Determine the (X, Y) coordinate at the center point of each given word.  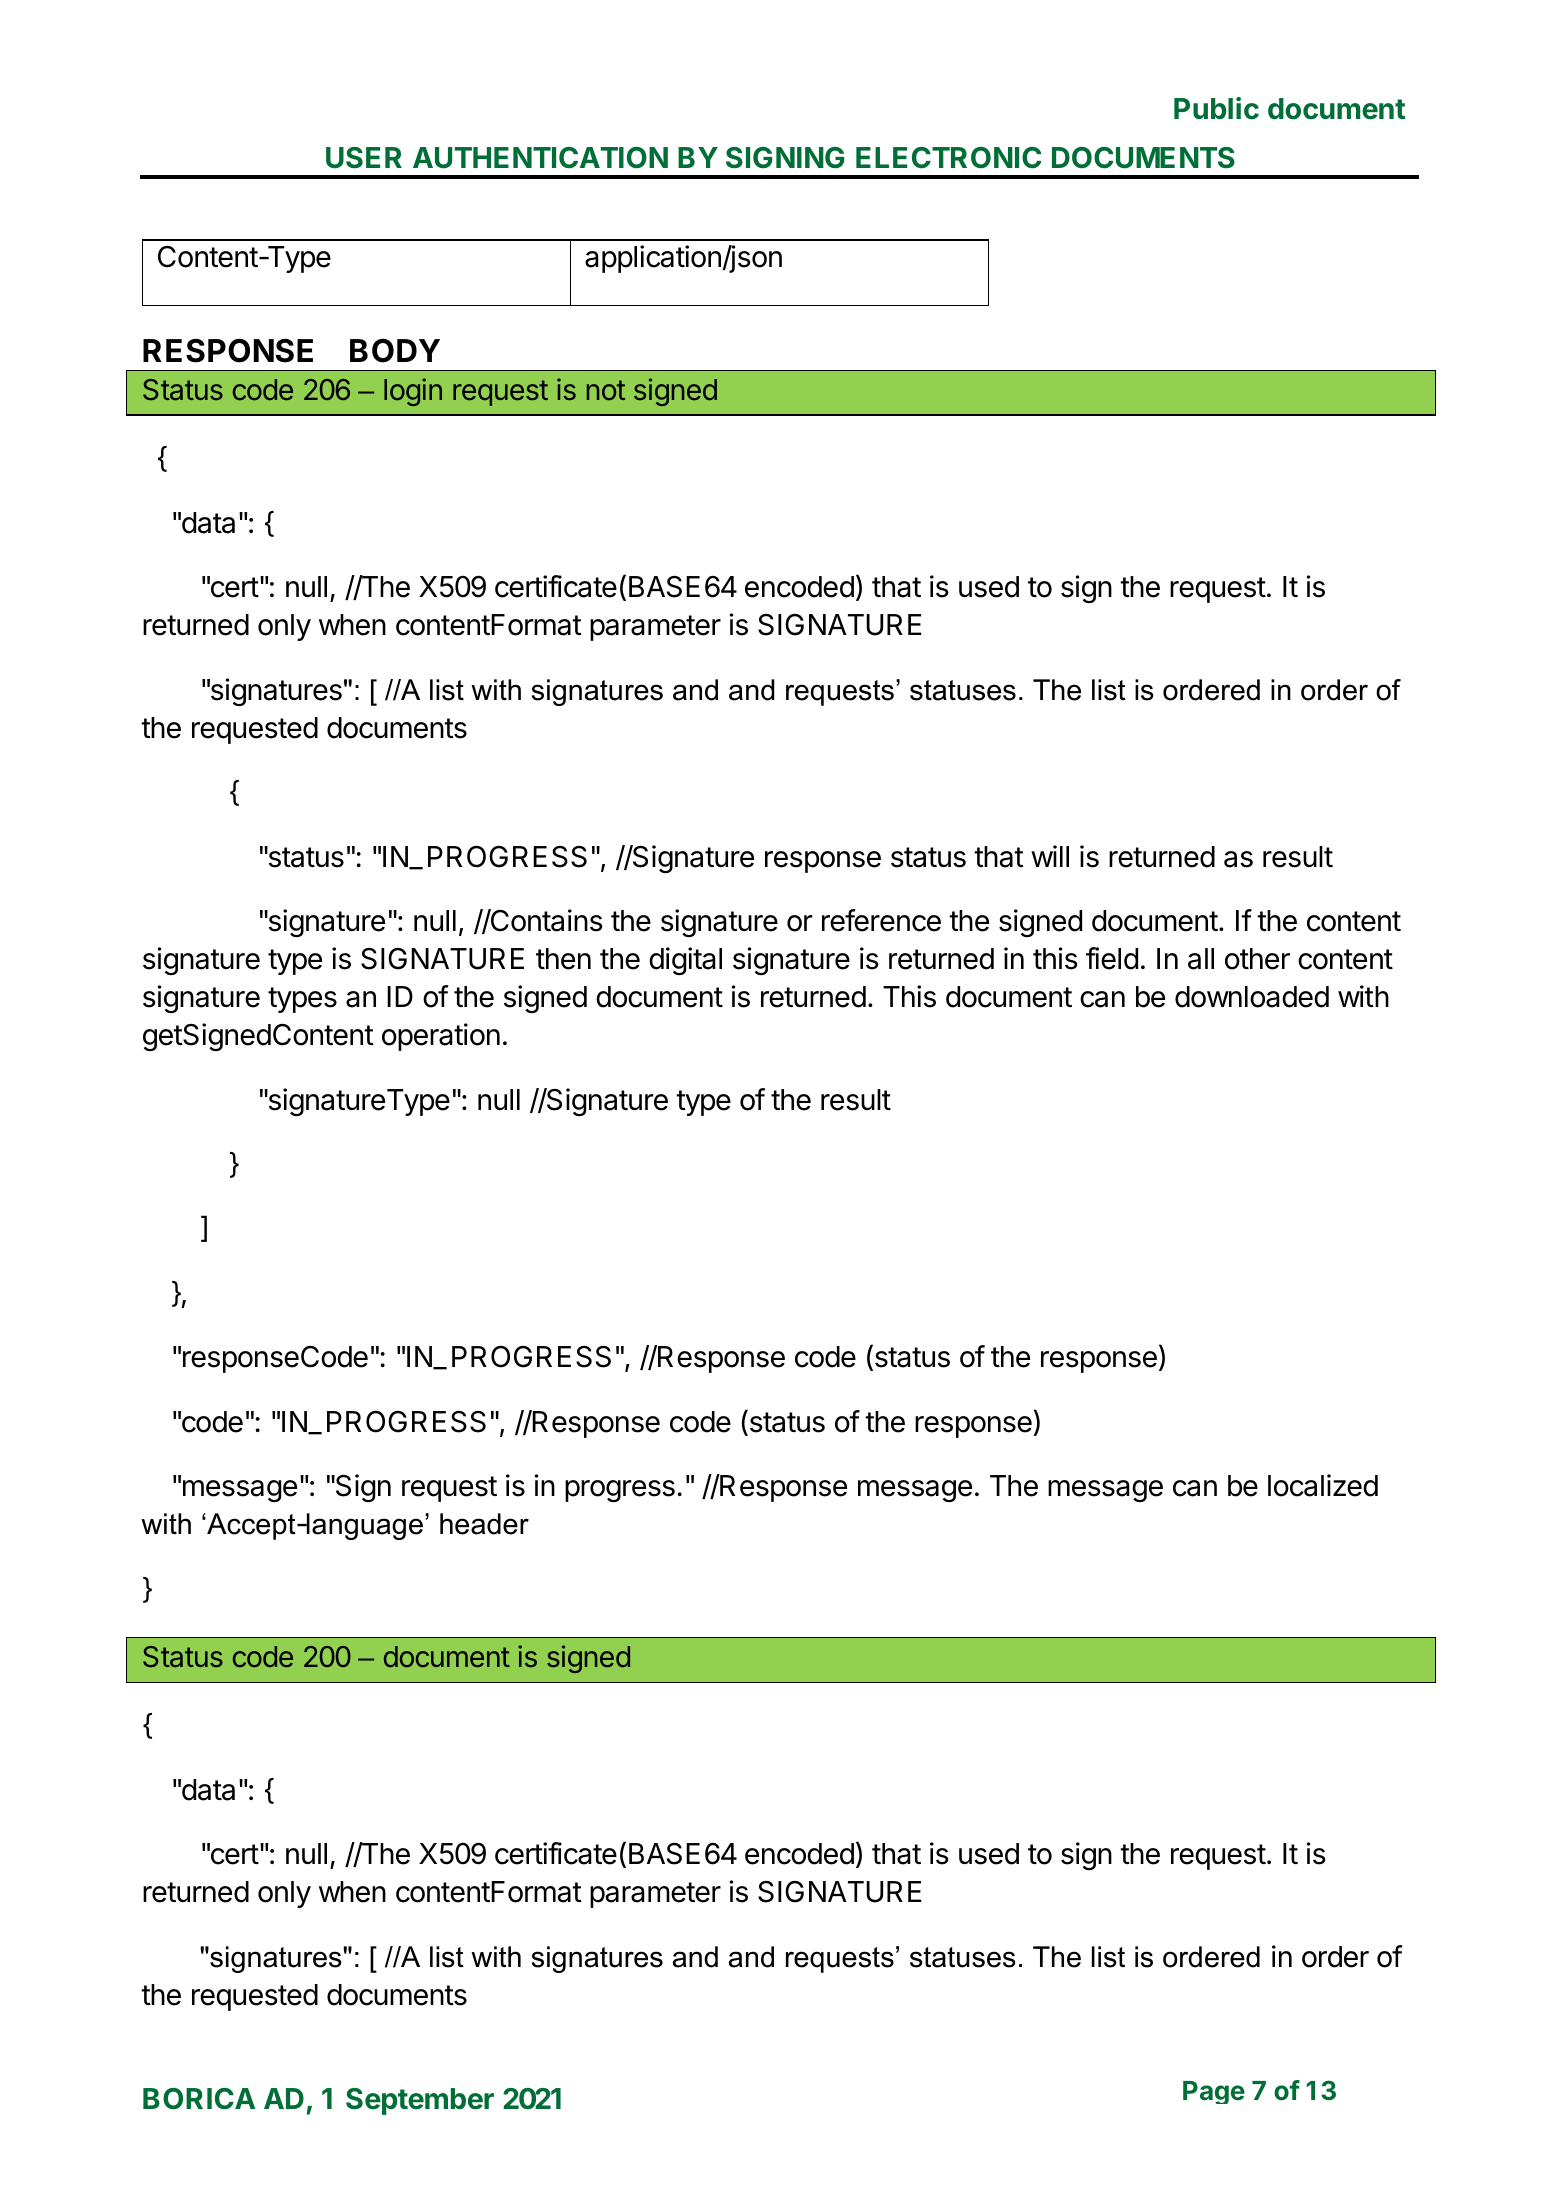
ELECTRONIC (948, 158)
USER (364, 158)
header (484, 1524)
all (1201, 959)
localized (1323, 1485)
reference (881, 920)
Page (1214, 2092)
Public (1216, 108)
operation (441, 1037)
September (420, 2101)
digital (685, 961)
